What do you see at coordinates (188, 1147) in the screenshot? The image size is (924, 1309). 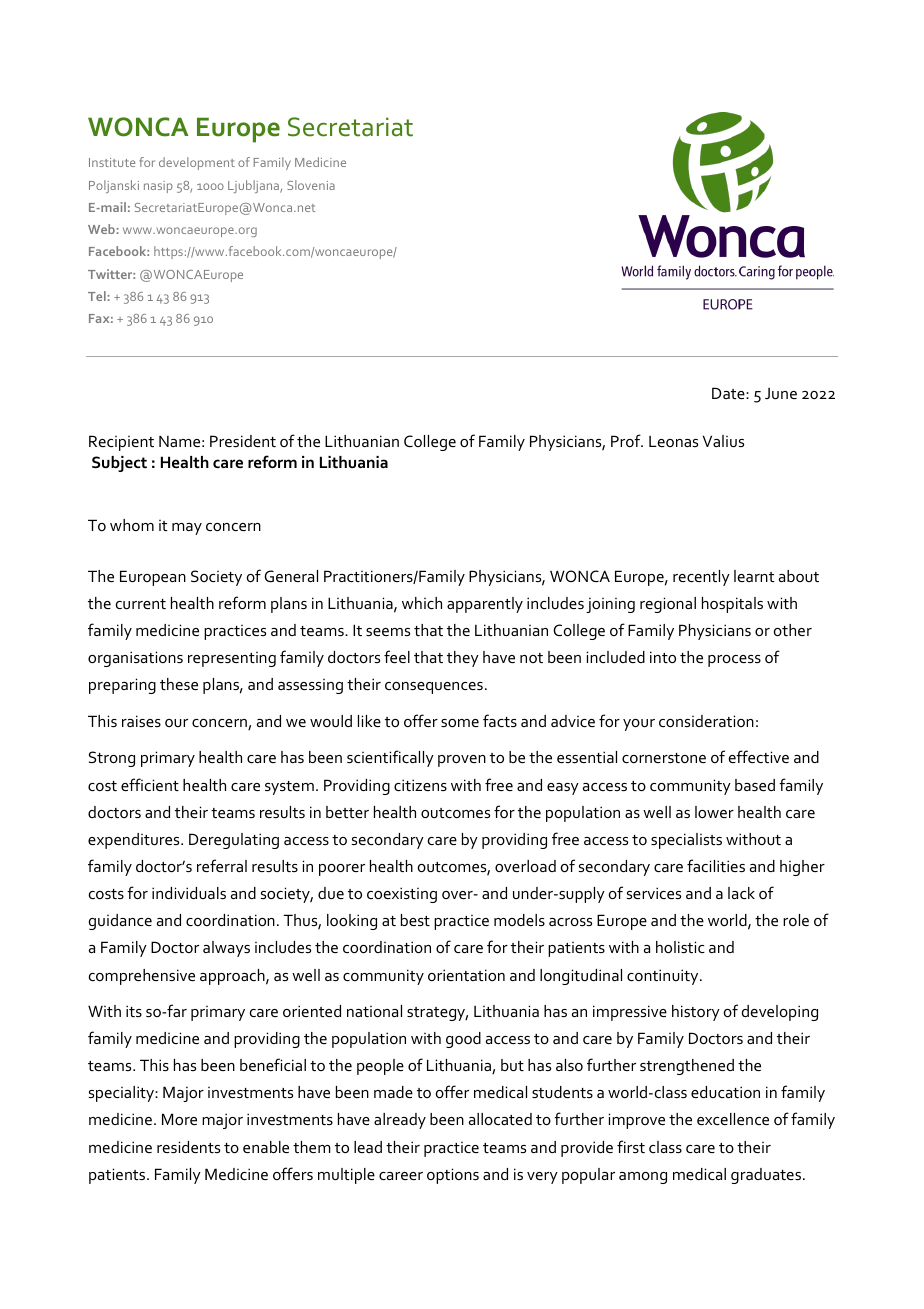 I see `residents` at bounding box center [188, 1147].
